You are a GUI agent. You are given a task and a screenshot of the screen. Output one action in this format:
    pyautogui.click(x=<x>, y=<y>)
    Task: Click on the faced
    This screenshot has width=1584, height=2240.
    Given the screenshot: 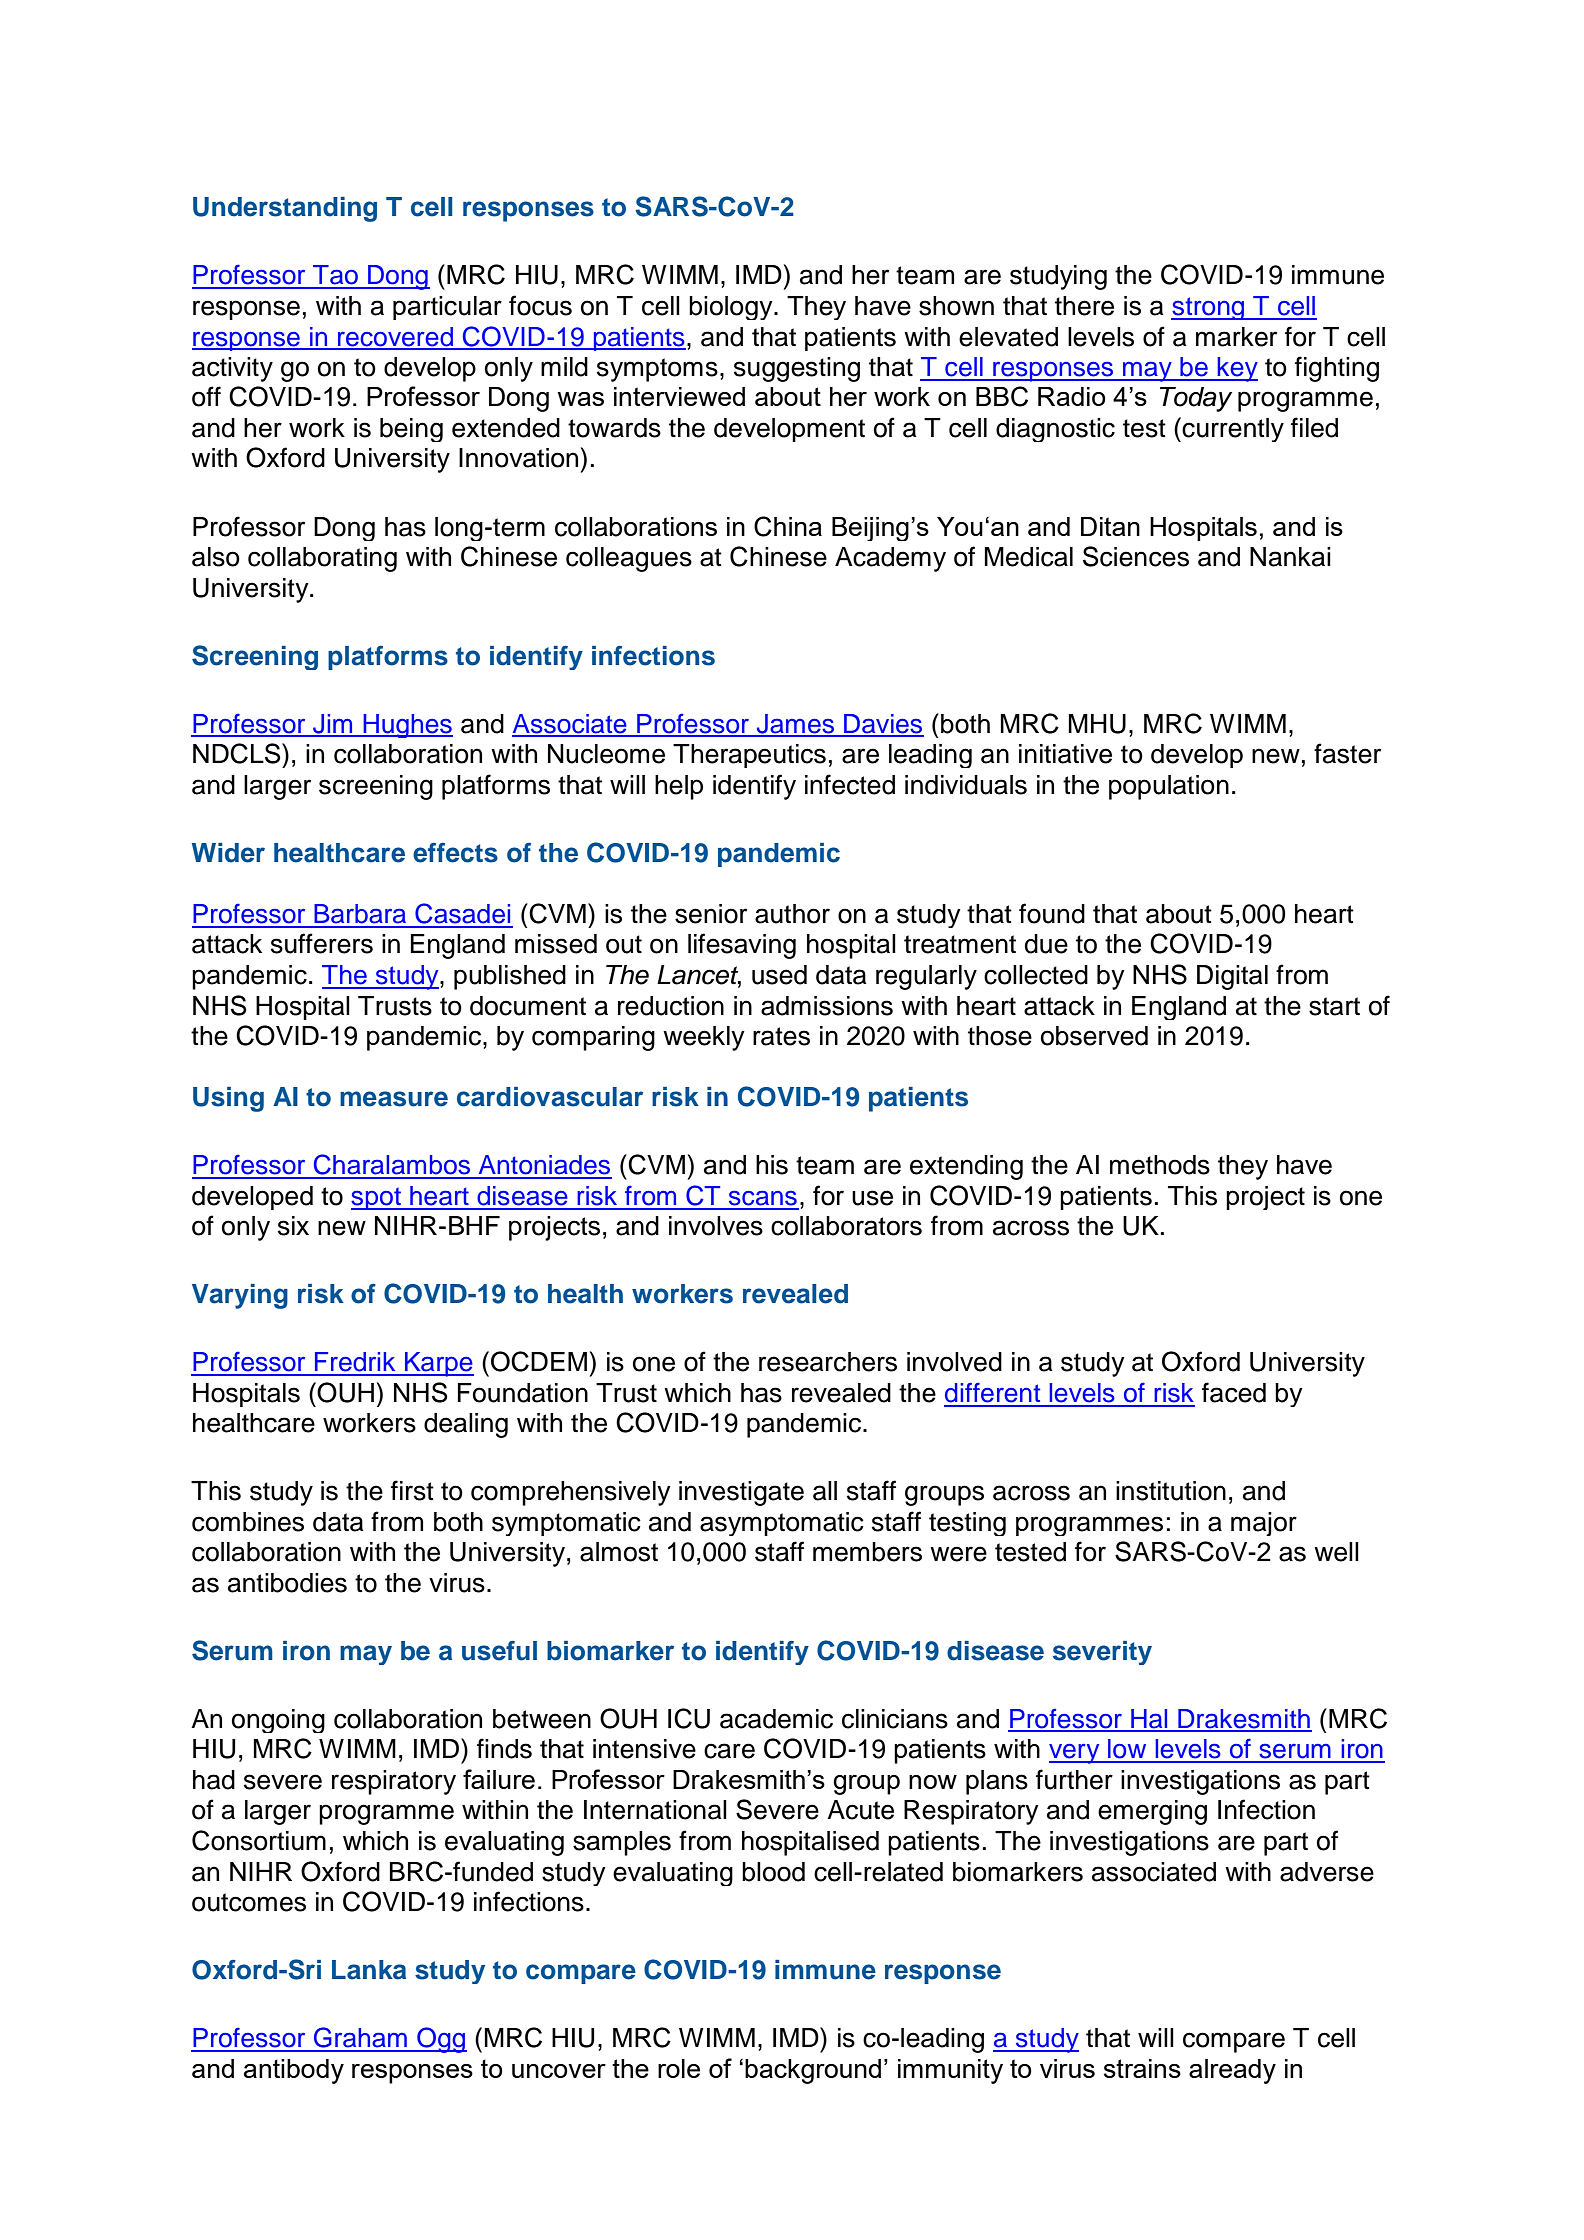 What is the action you would take?
    pyautogui.click(x=1234, y=1392)
